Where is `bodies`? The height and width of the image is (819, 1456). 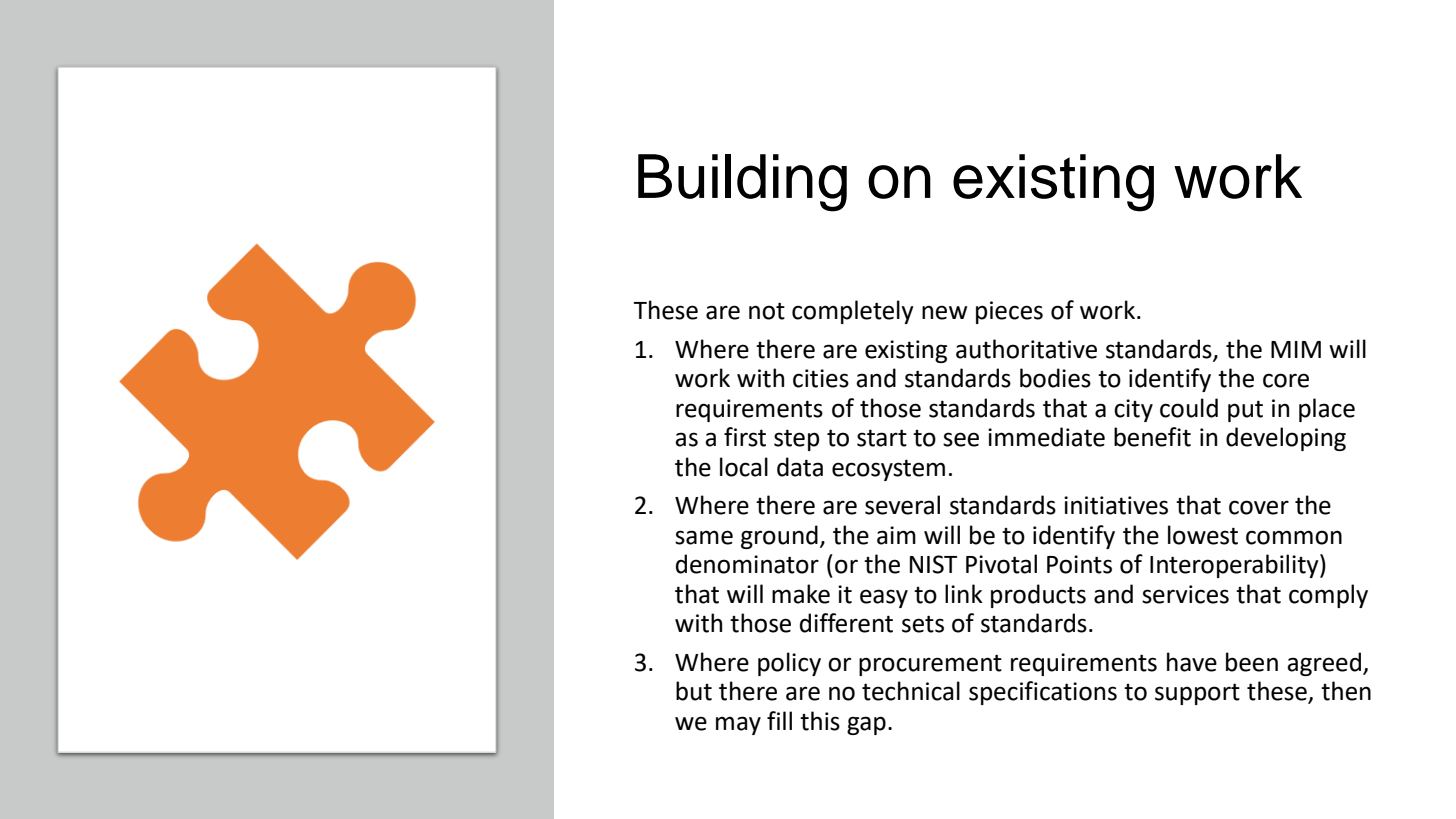
bodies is located at coordinates (1055, 378).
